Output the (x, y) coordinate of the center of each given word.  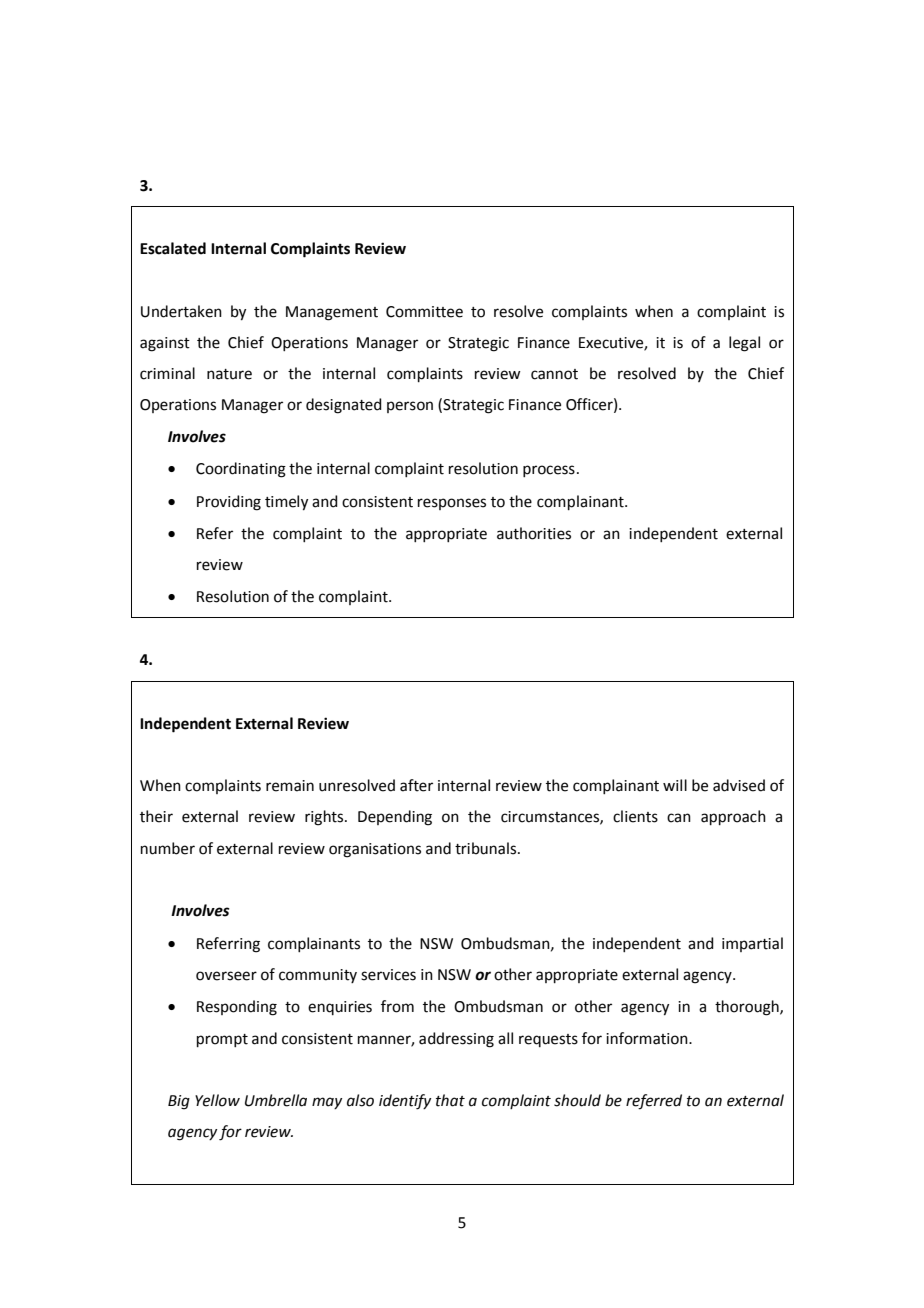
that (450, 1100)
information (648, 1038)
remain (290, 786)
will (675, 785)
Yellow (217, 1100)
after (416, 785)
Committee (424, 312)
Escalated (173, 248)
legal (744, 344)
